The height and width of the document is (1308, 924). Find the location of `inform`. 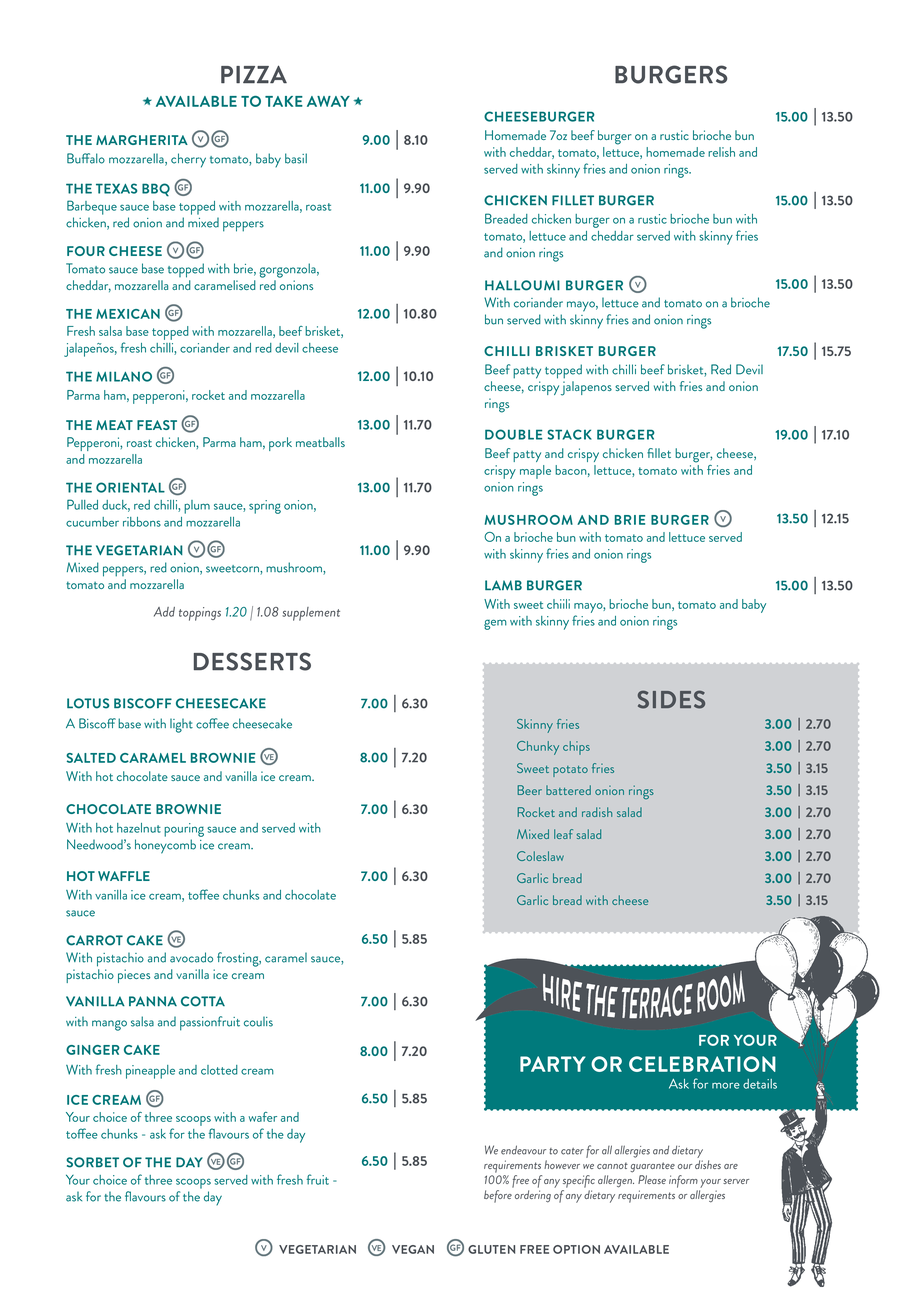

inform is located at coordinates (683, 1181).
